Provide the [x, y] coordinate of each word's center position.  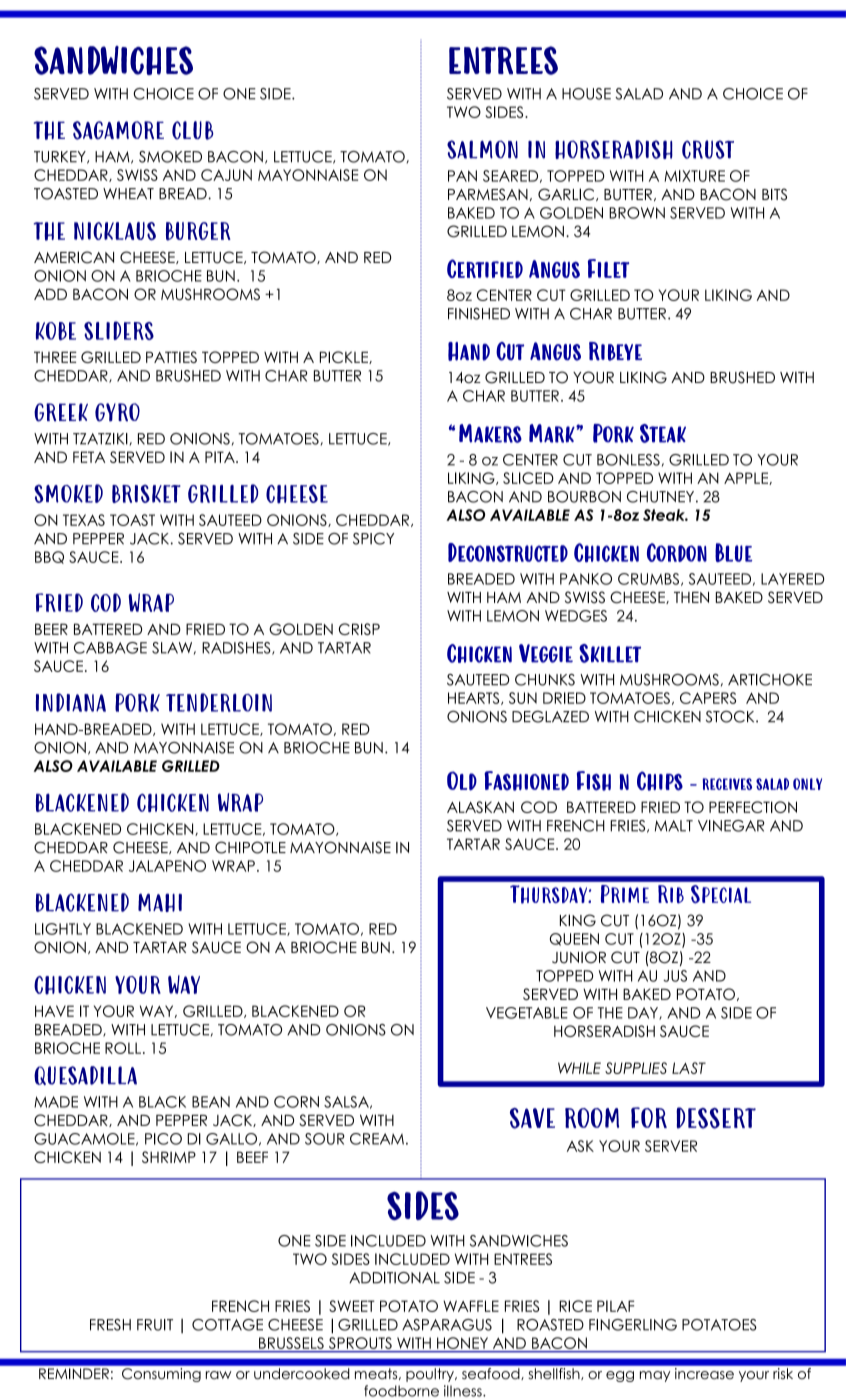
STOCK [731, 716]
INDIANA [71, 702]
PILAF [615, 1306]
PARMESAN [488, 194]
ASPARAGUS [447, 1325]
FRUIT [155, 1325]
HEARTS [475, 698]
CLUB [193, 130]
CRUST [708, 149]
